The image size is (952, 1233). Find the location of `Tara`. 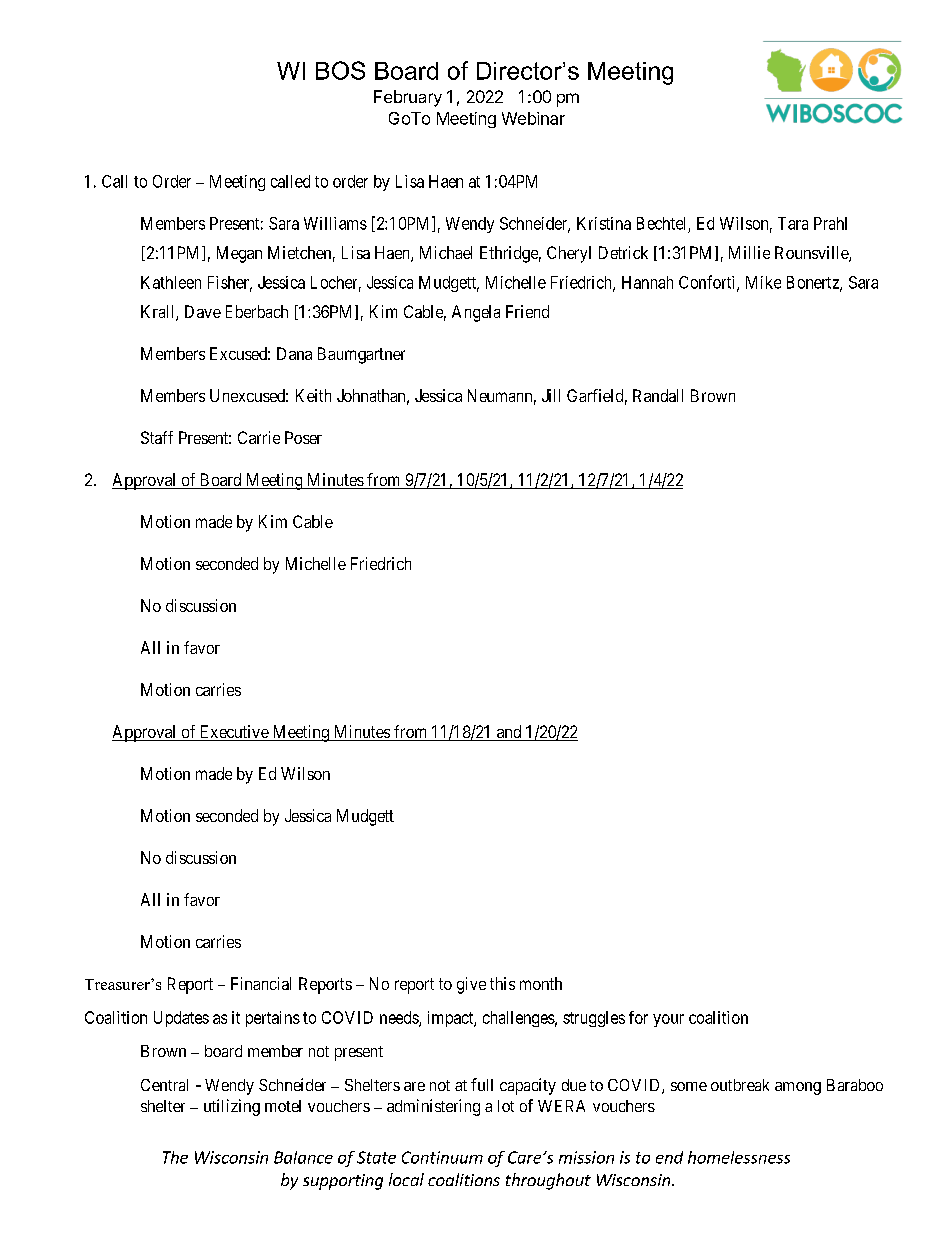

Tara is located at coordinates (793, 223).
